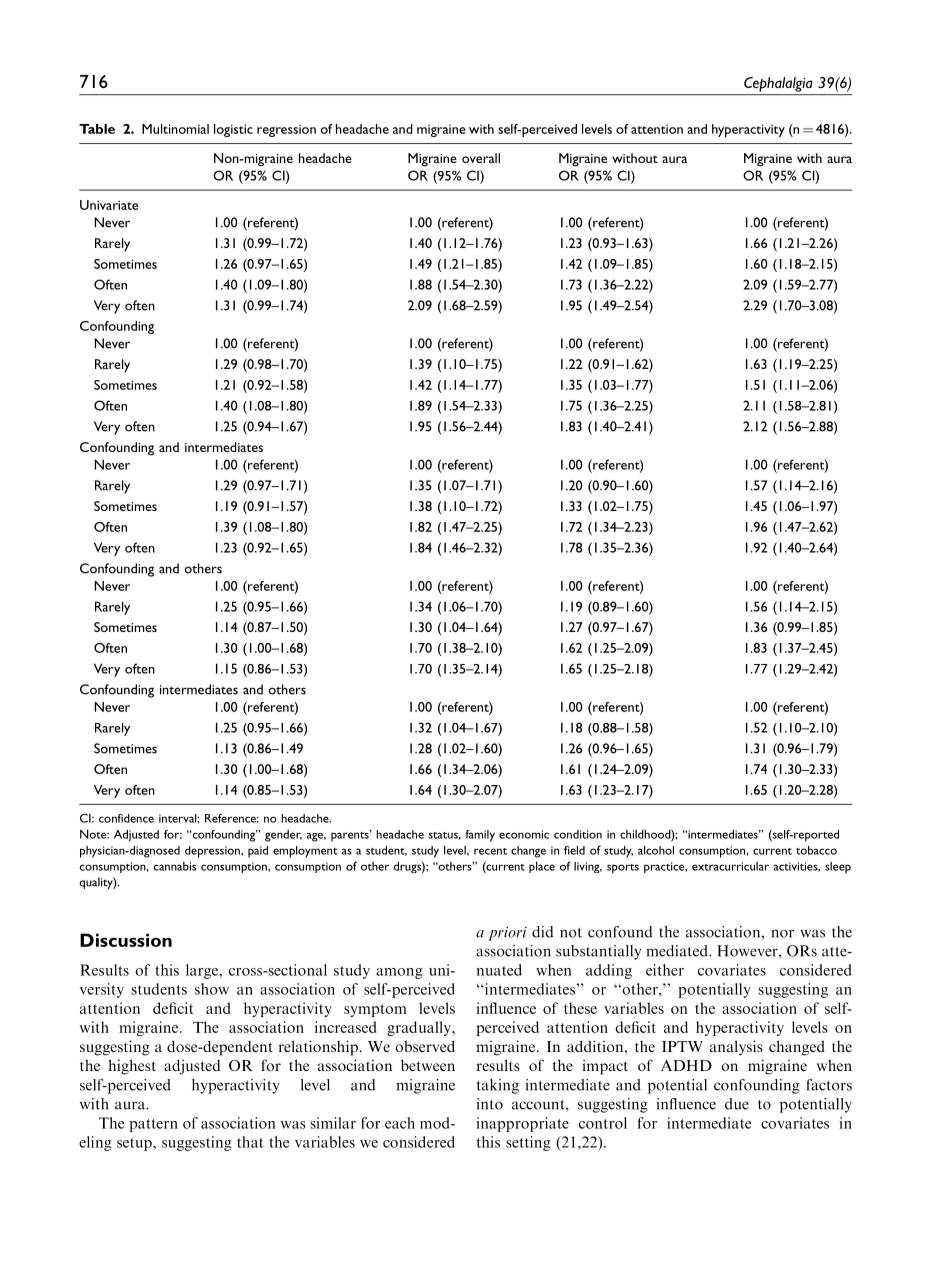 This document has height=1270, width=952. Describe the element at coordinates (175, 129) in the document. I see `Multinomial` at that location.
